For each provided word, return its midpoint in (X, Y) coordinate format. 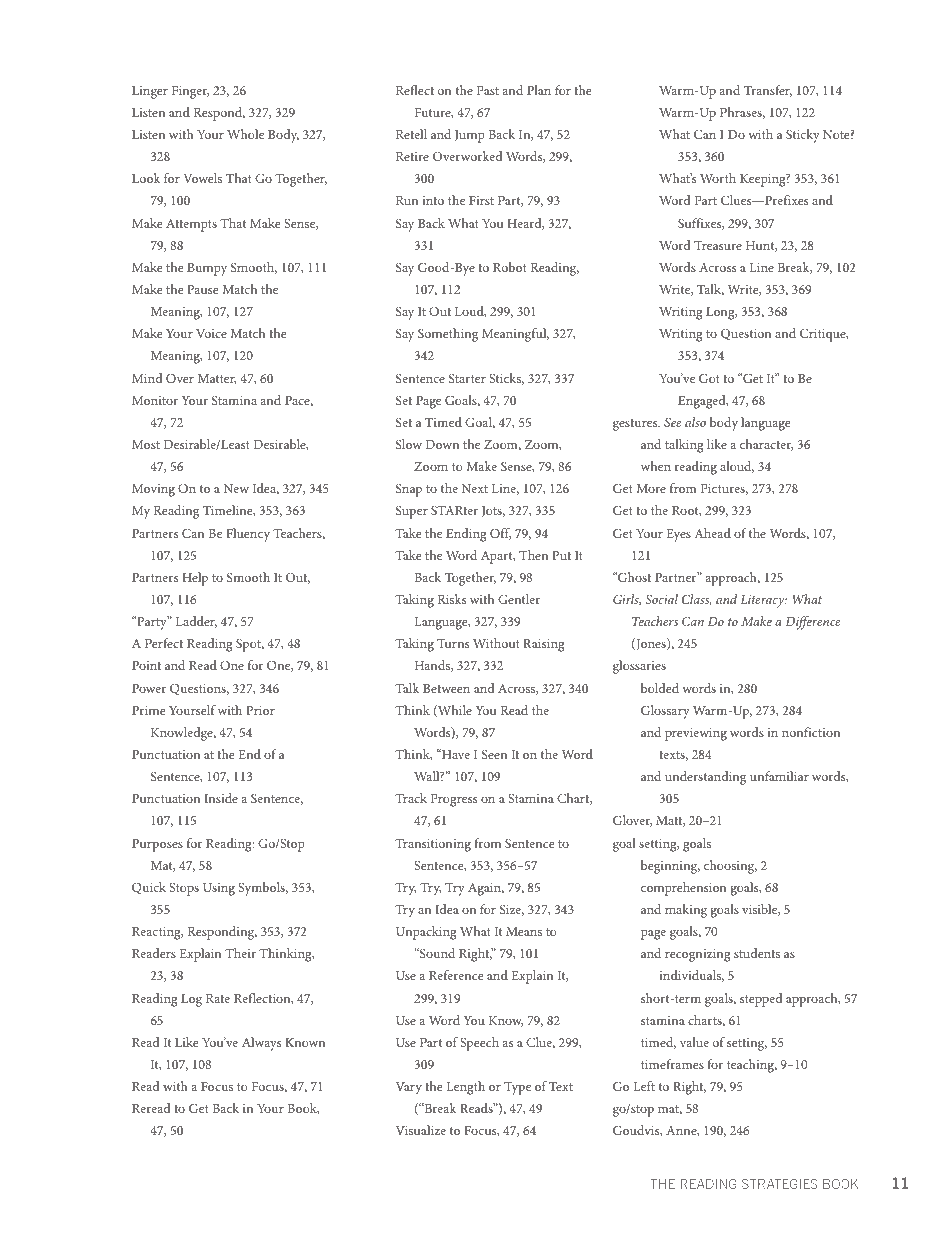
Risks (452, 599)
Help (195, 579)
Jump (470, 136)
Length (466, 1088)
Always (261, 1044)
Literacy (763, 601)
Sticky (803, 136)
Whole (245, 134)
